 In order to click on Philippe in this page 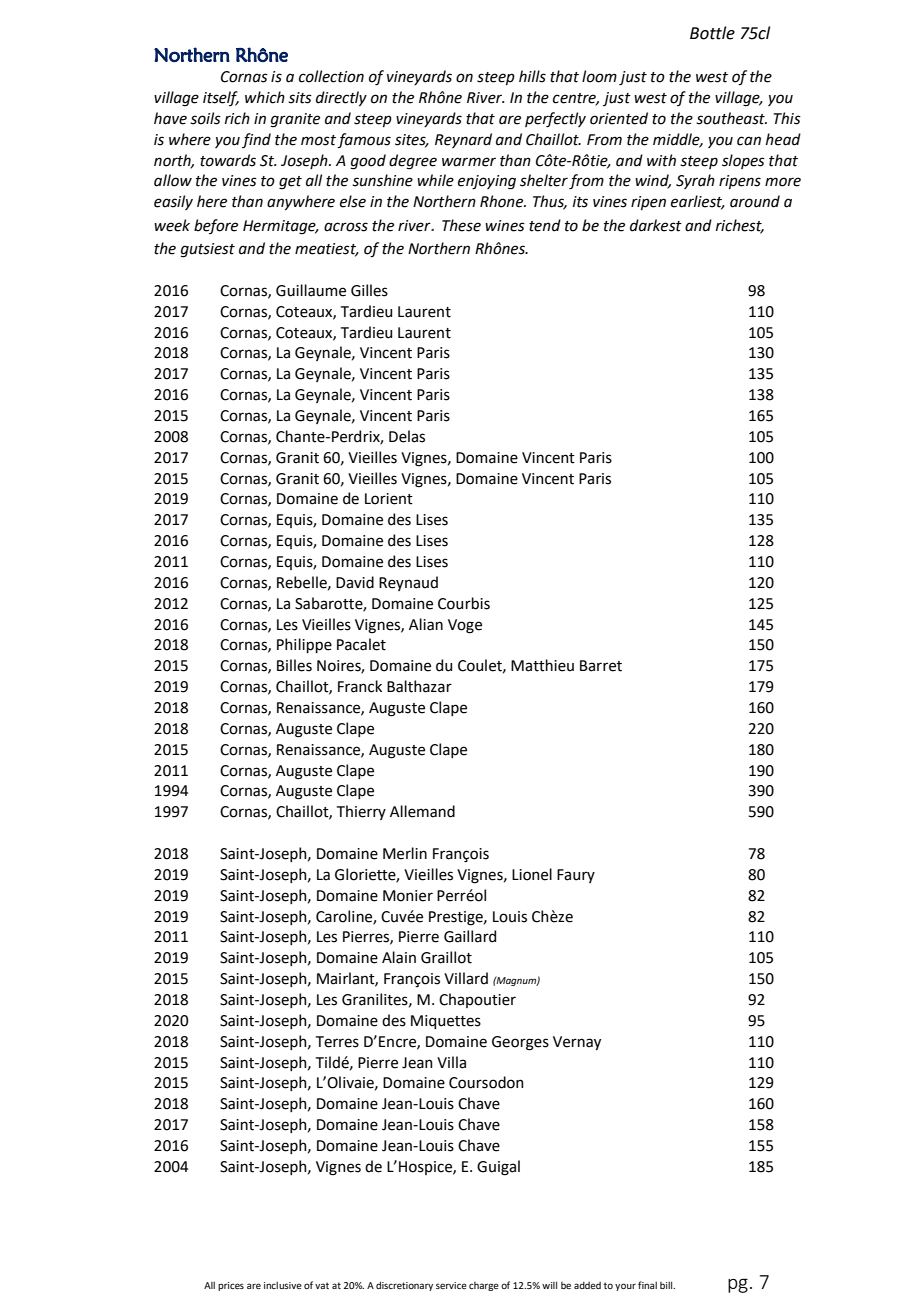, I will do `click(304, 645)`.
